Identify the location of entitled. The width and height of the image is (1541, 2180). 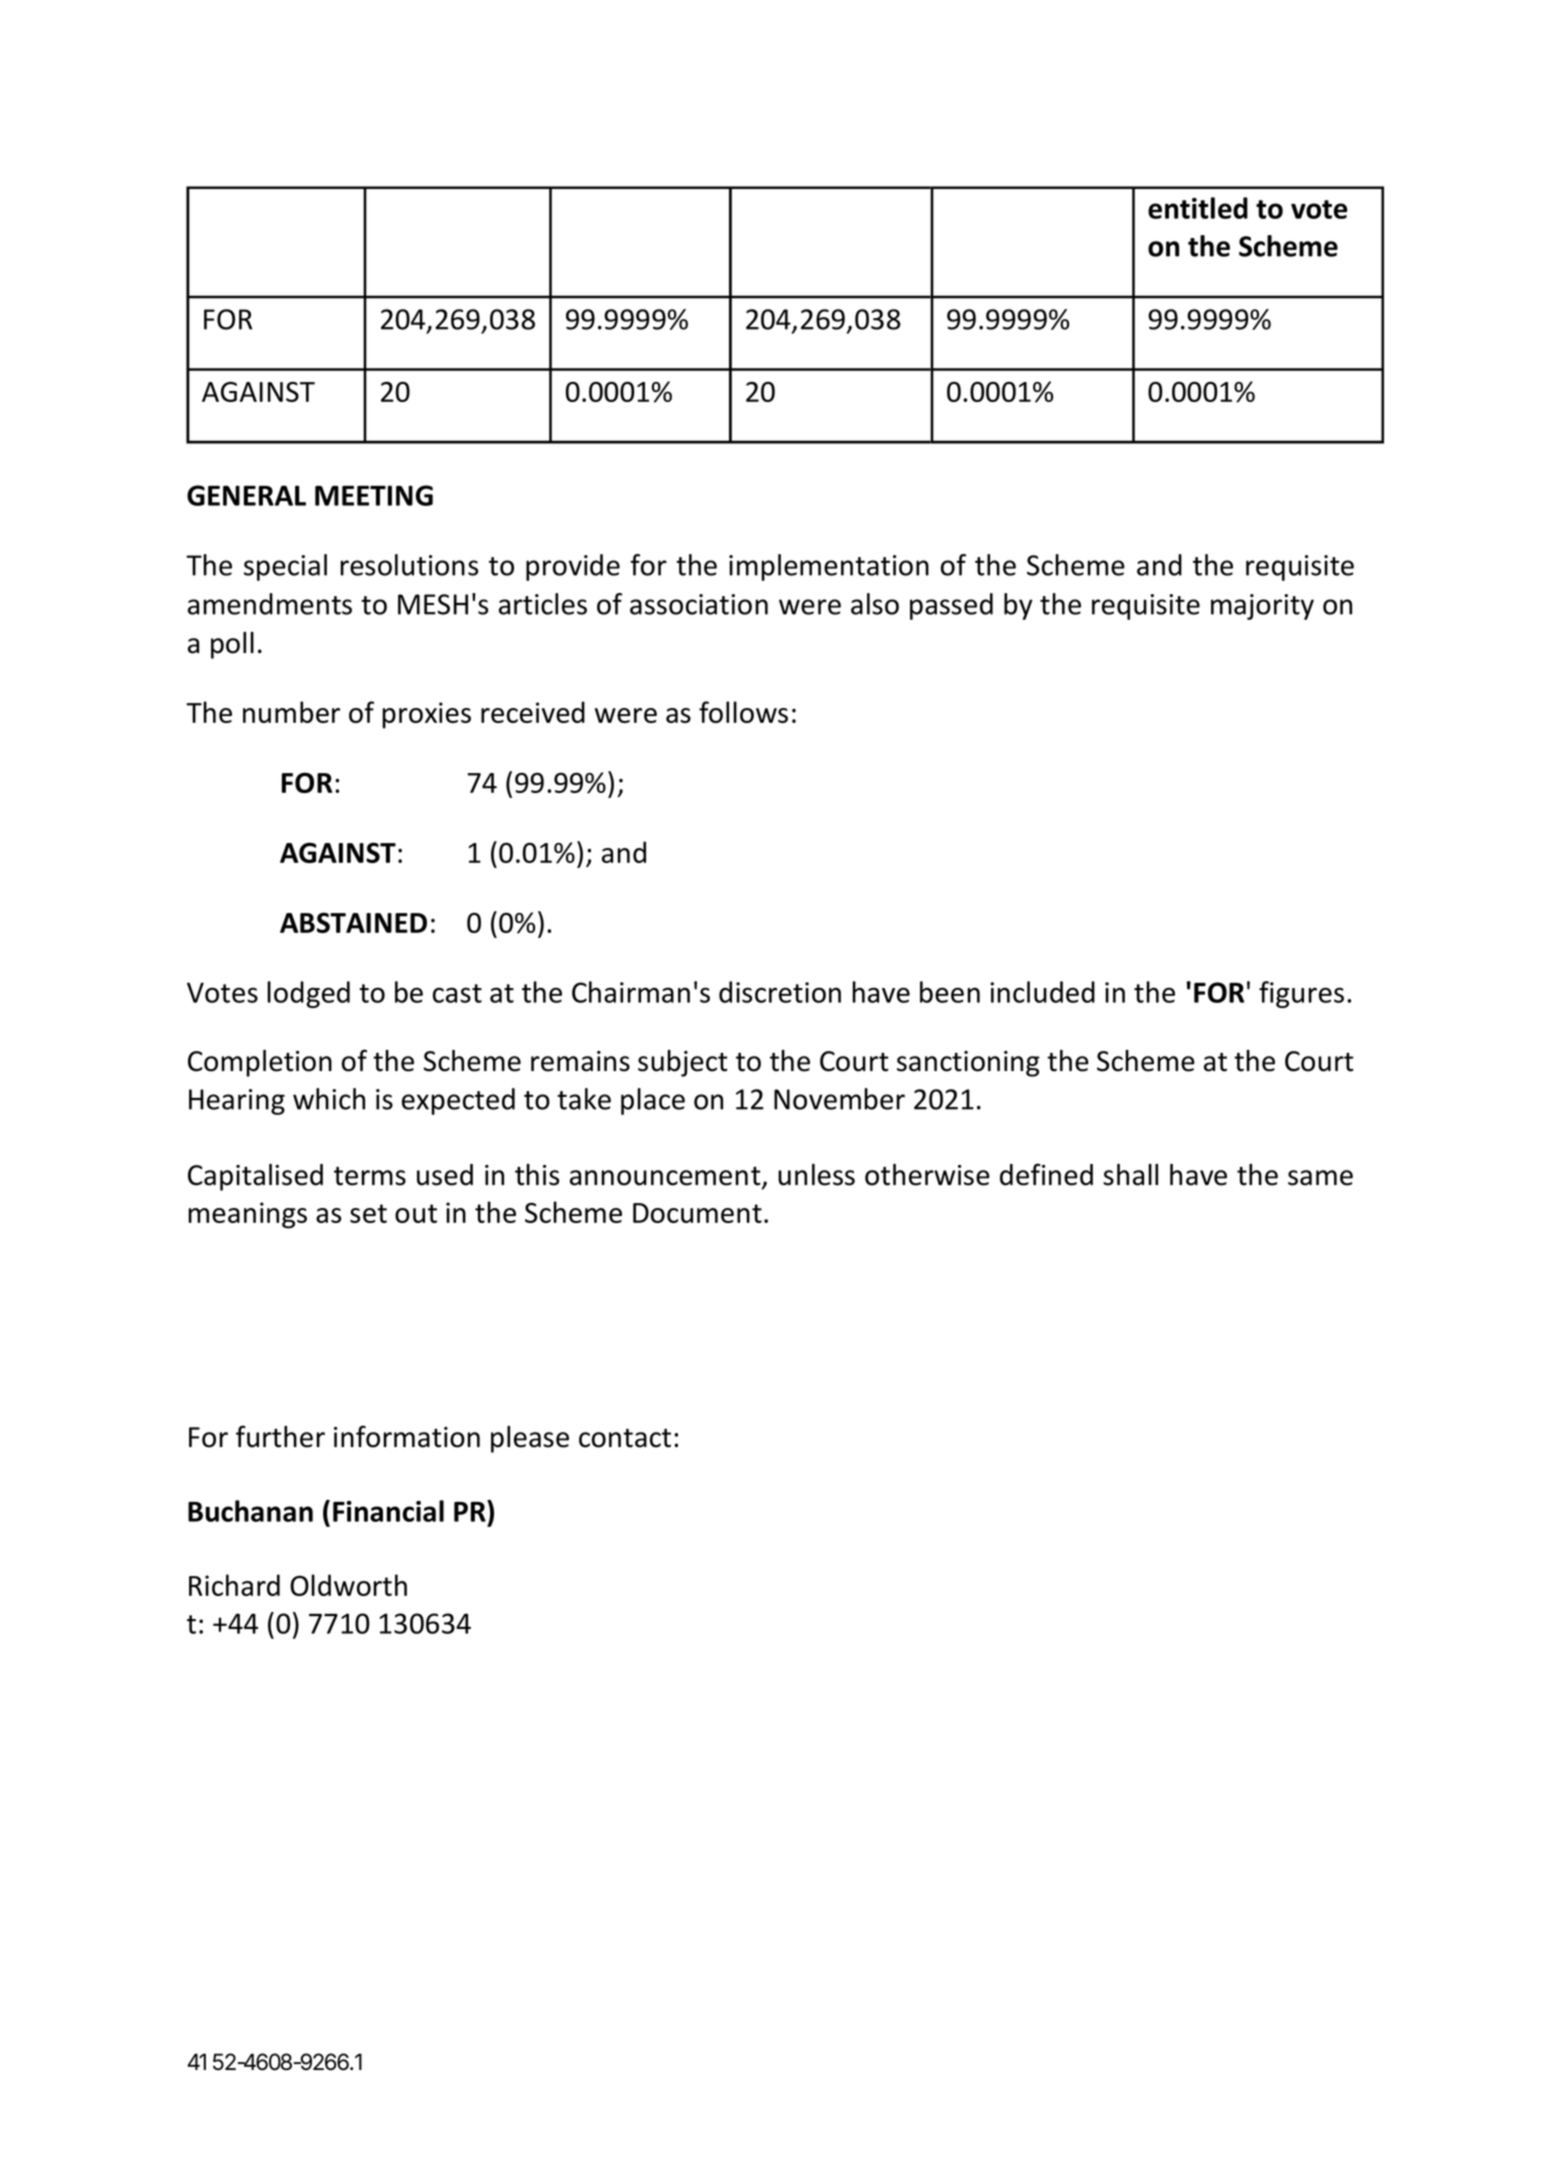
(1198, 208).
